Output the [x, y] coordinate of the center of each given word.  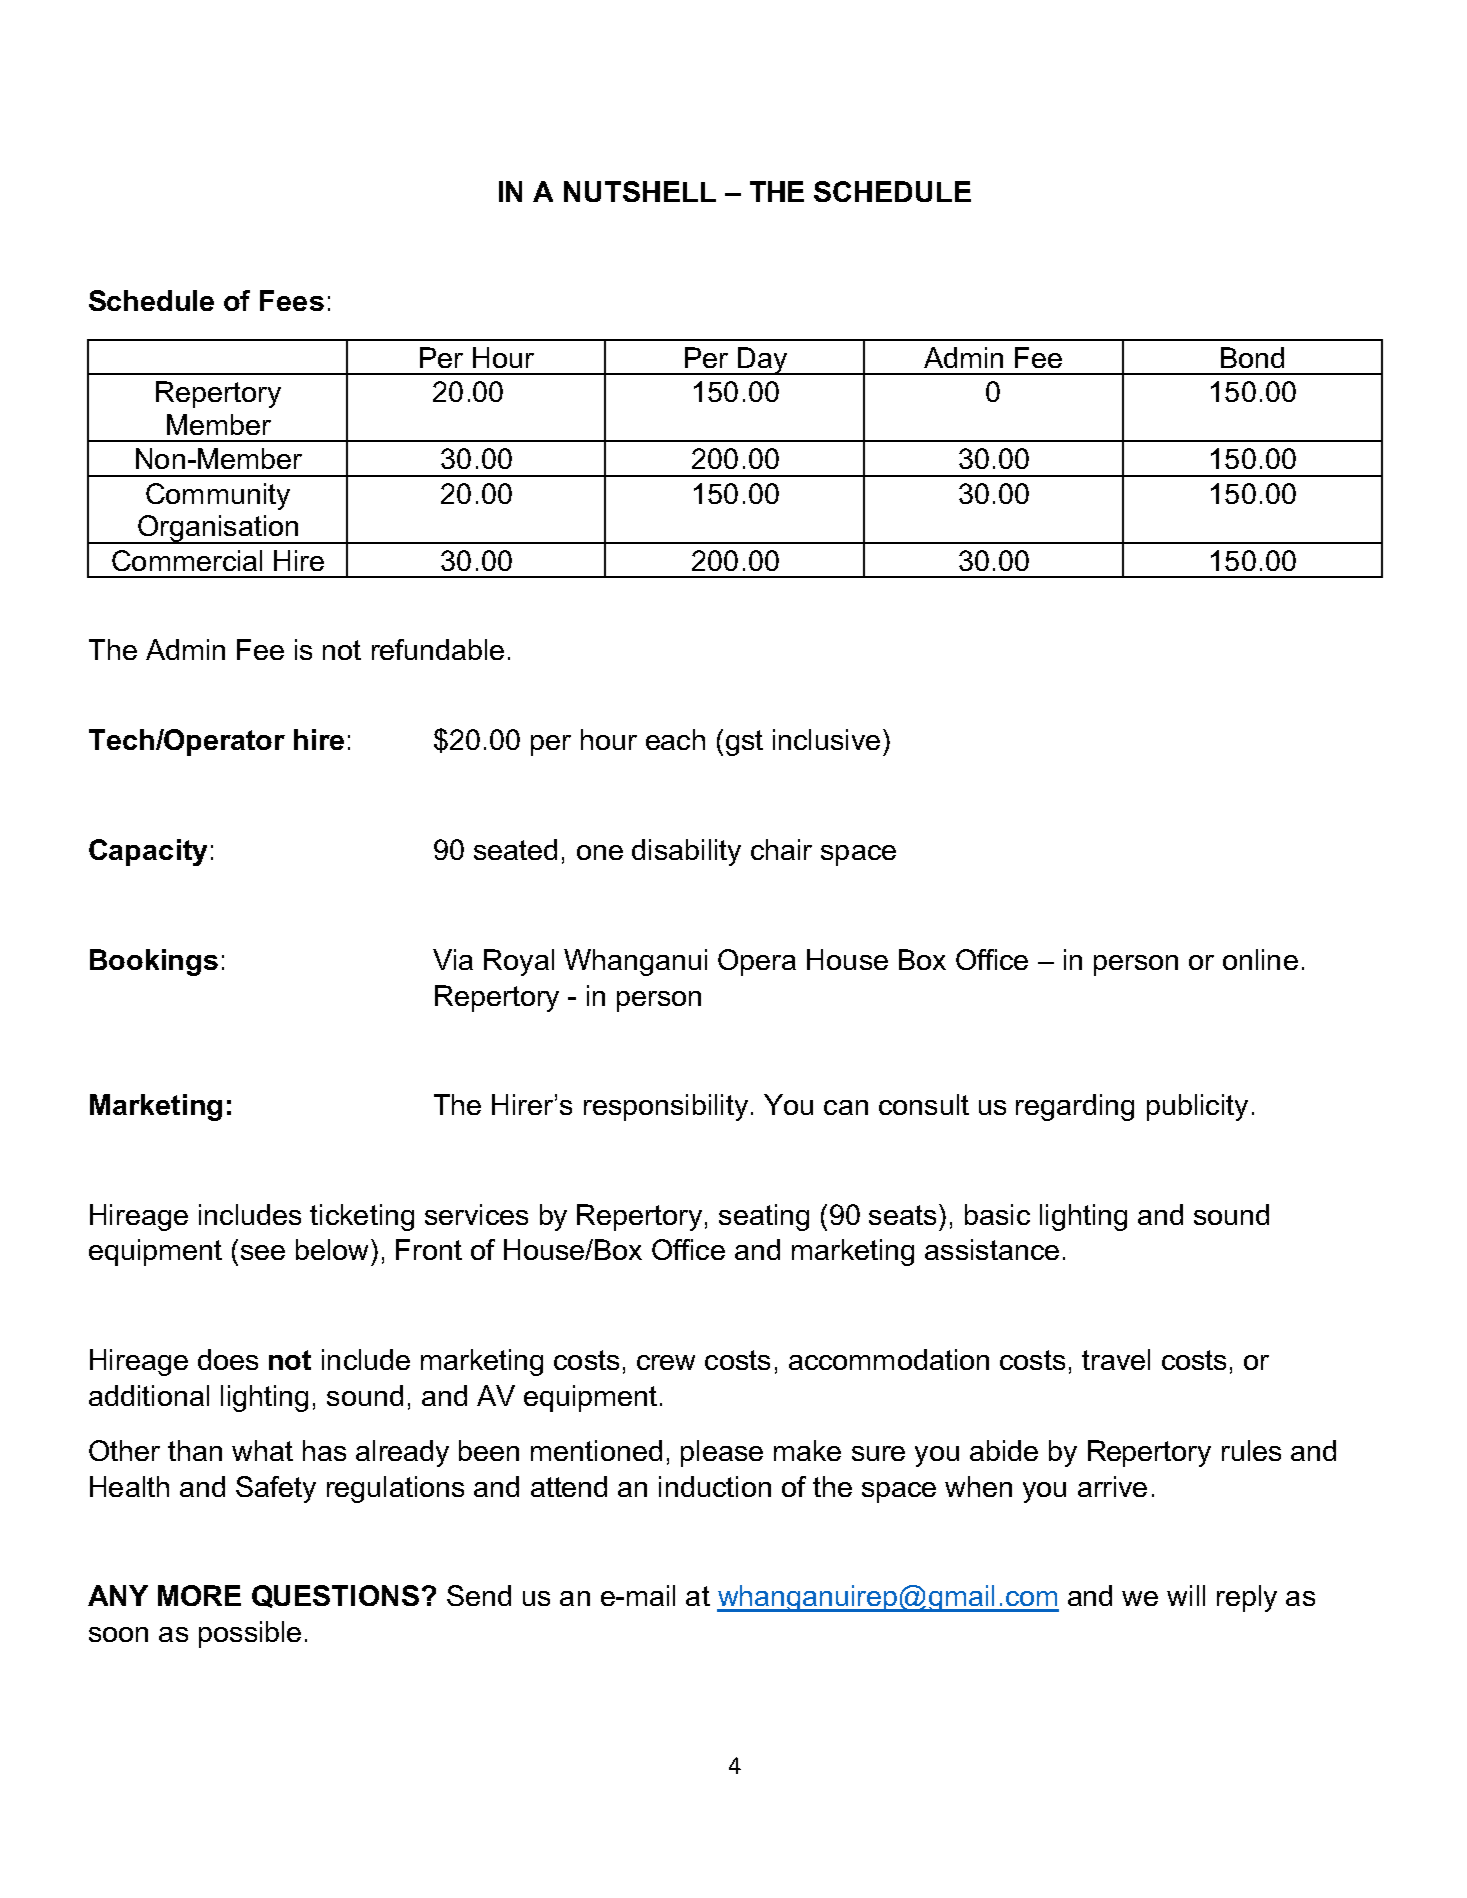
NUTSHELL [640, 191]
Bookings [154, 962]
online [1260, 959]
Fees [292, 300]
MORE [199, 1595]
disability [686, 852]
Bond [1252, 357]
